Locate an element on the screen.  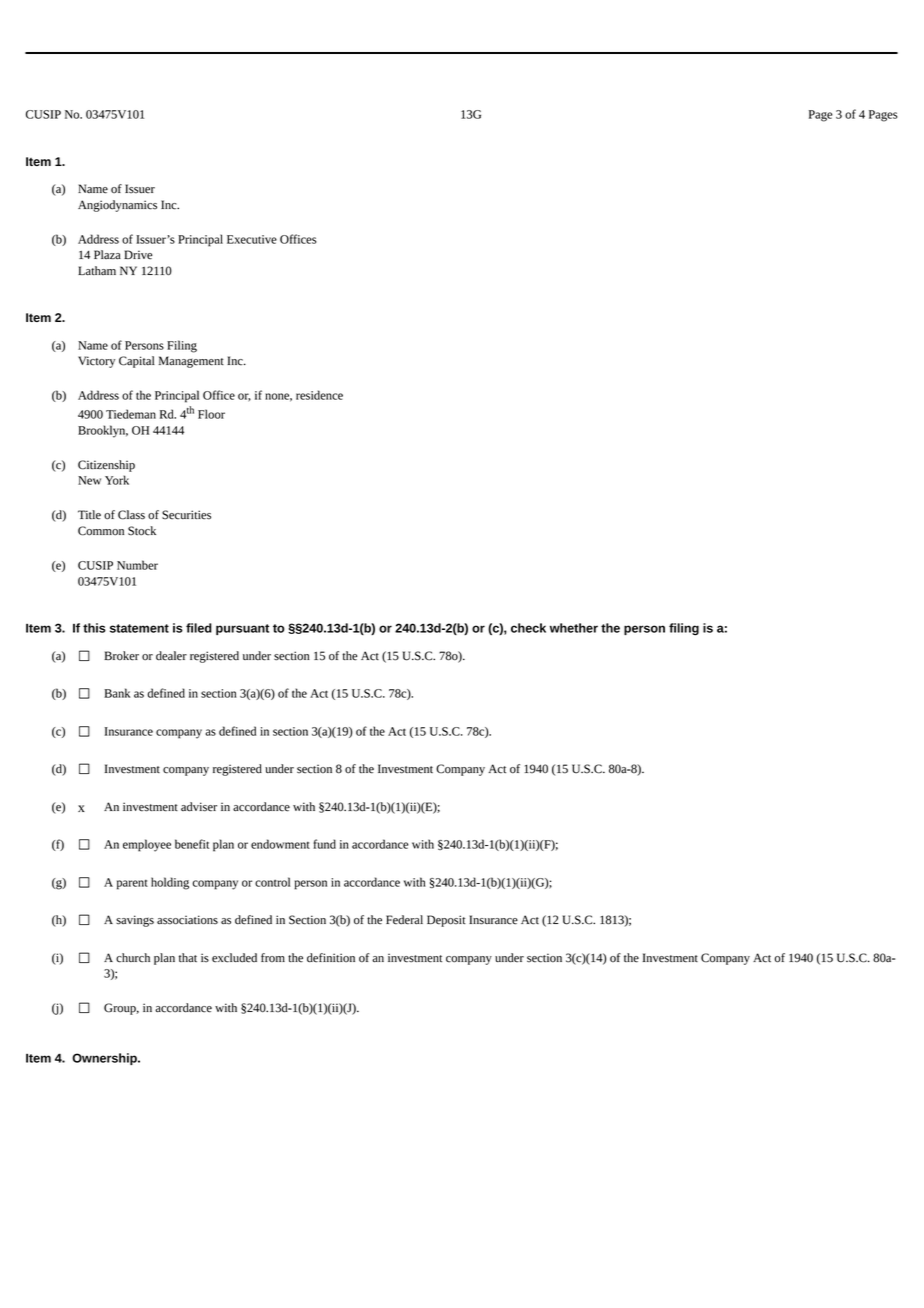
dealer is located at coordinates (171, 656).
